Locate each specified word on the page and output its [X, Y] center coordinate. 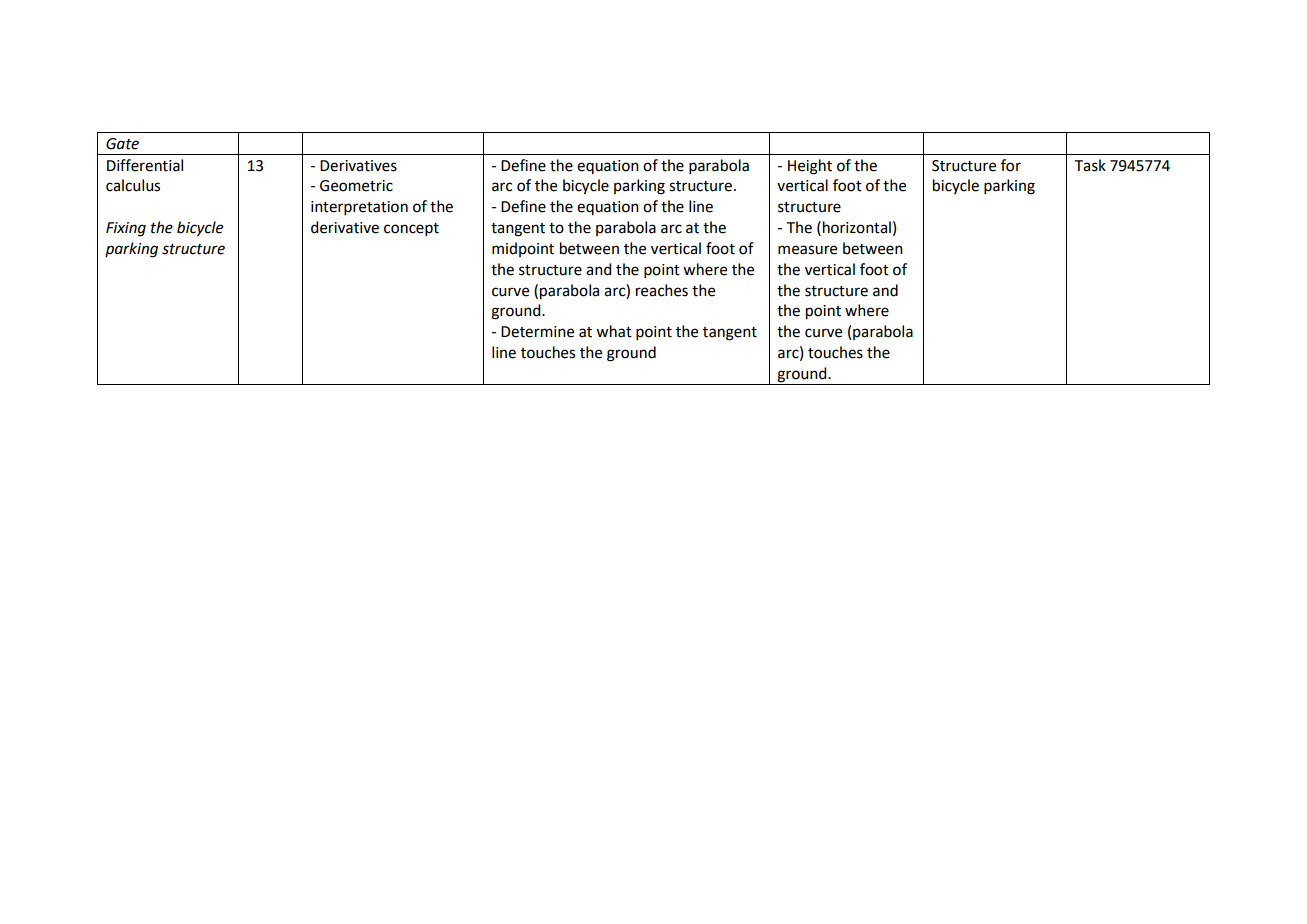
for [1011, 165]
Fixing [126, 229]
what [614, 331]
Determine [537, 332]
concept [411, 229]
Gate [122, 144]
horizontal [857, 227]
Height [810, 167]
